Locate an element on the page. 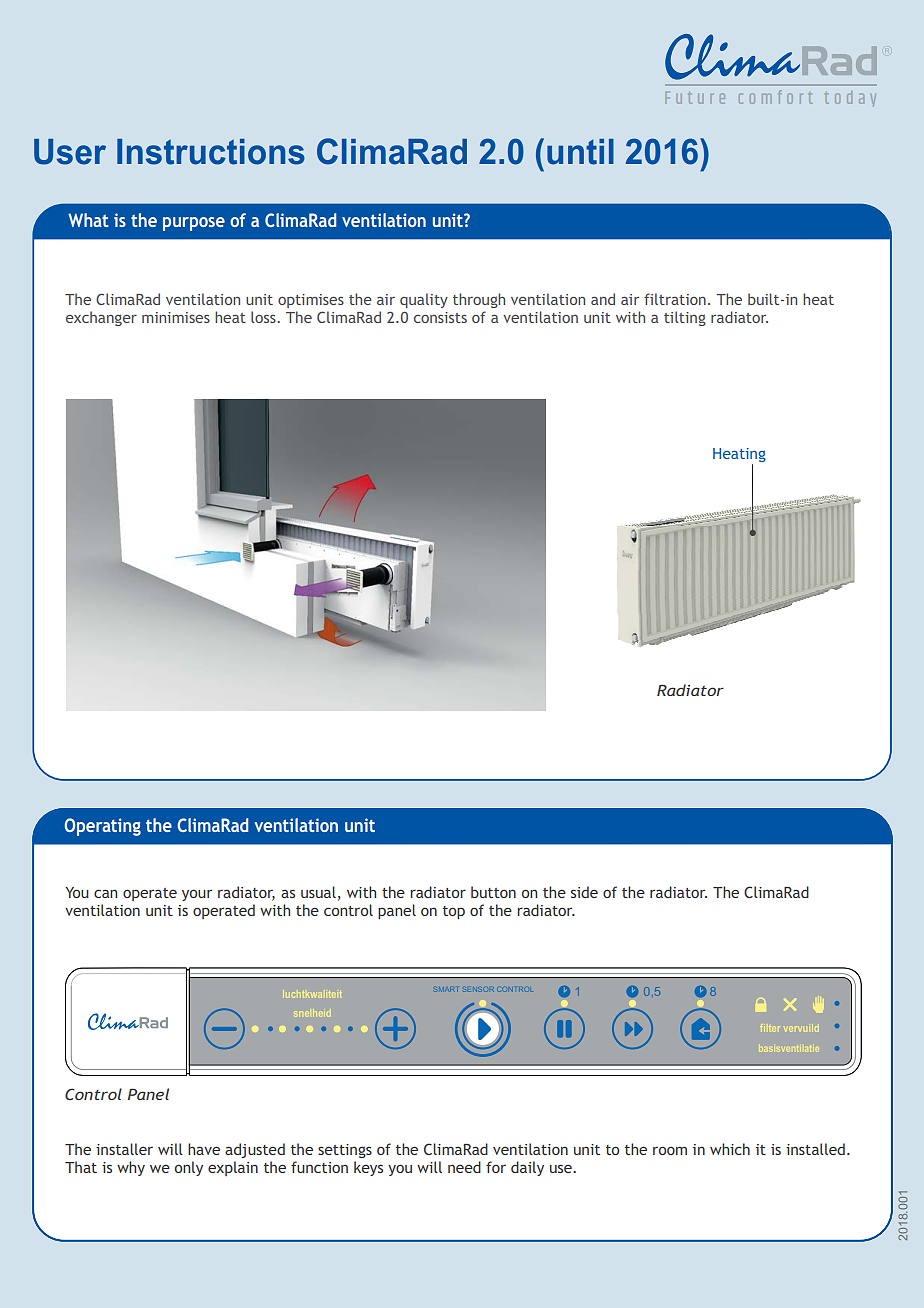 Image resolution: width=924 pixels, height=1308 pixels. Operating is located at coordinates (103, 827).
